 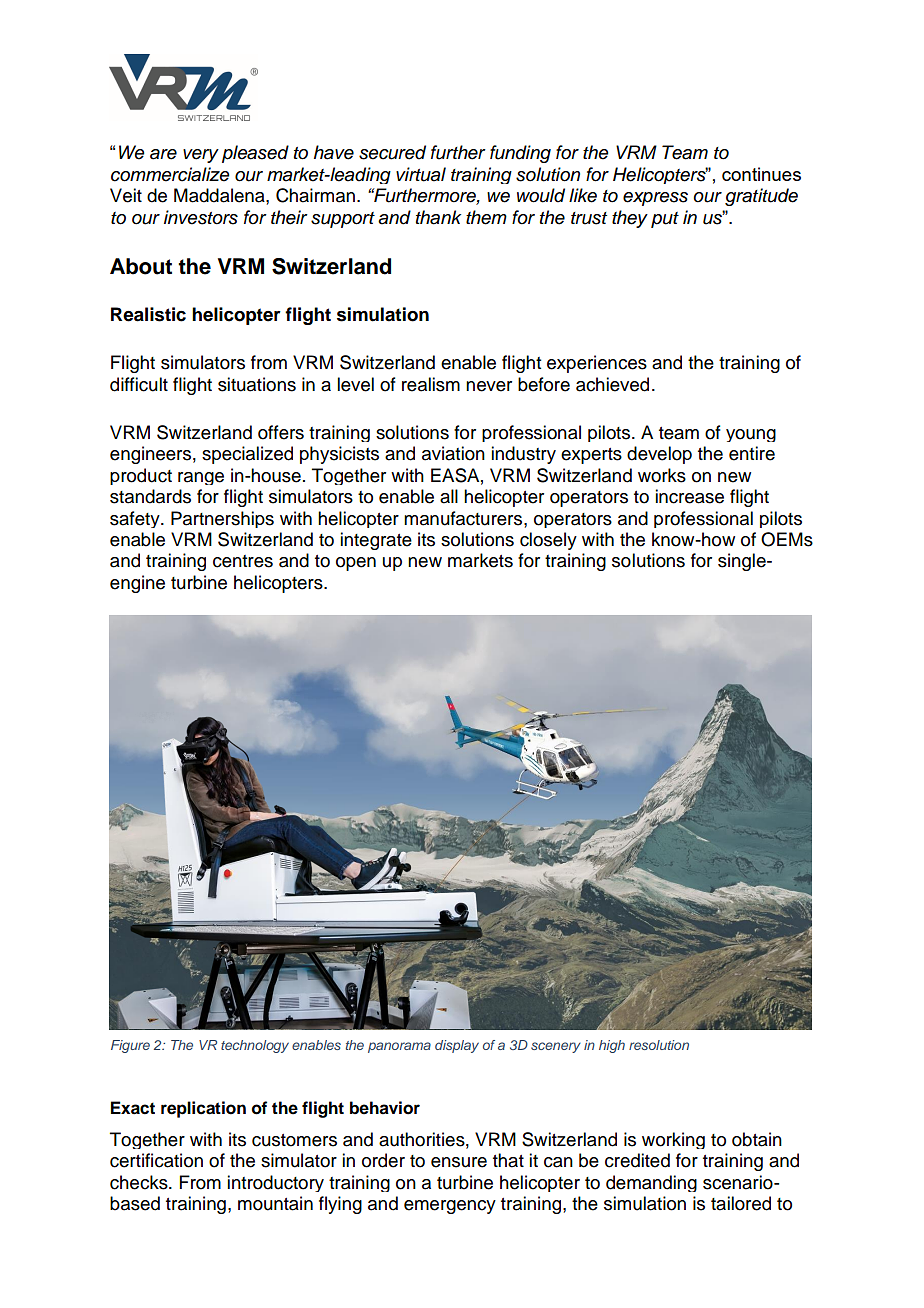 I want to click on ensure, so click(x=459, y=1162).
